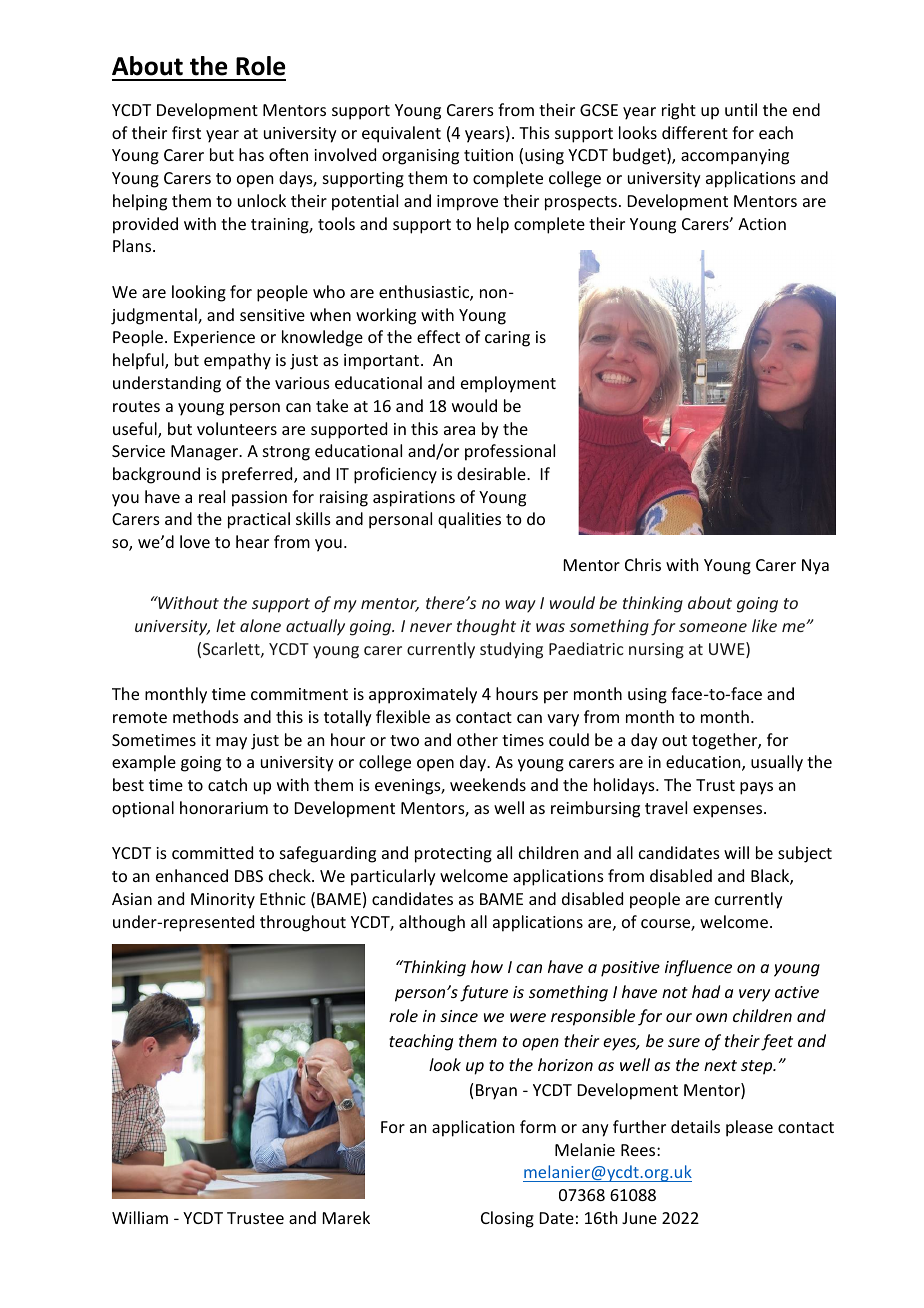 The height and width of the screenshot is (1308, 924). Describe the element at coordinates (186, 132) in the screenshot. I see `first` at that location.
